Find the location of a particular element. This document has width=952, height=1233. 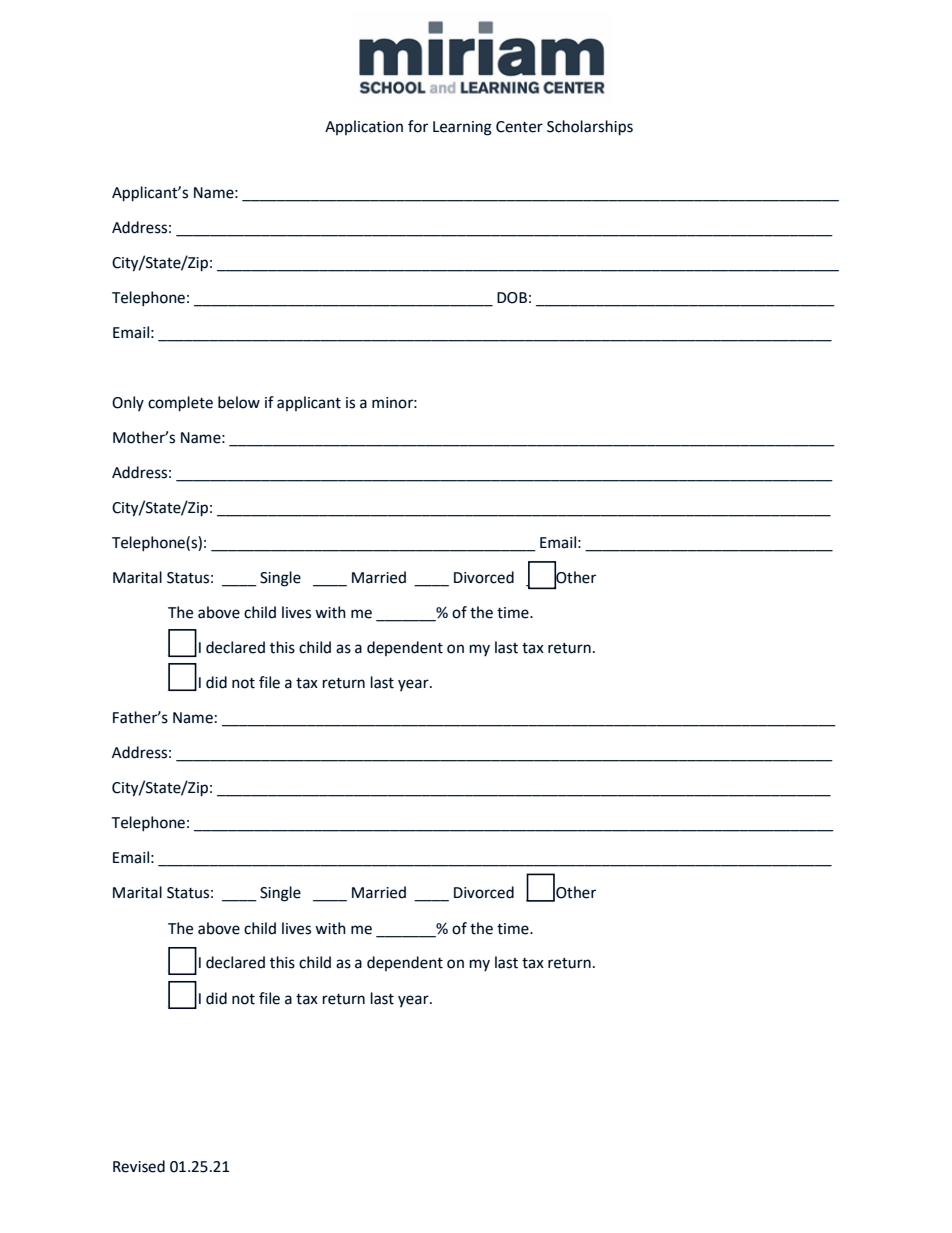

for is located at coordinates (418, 126).
